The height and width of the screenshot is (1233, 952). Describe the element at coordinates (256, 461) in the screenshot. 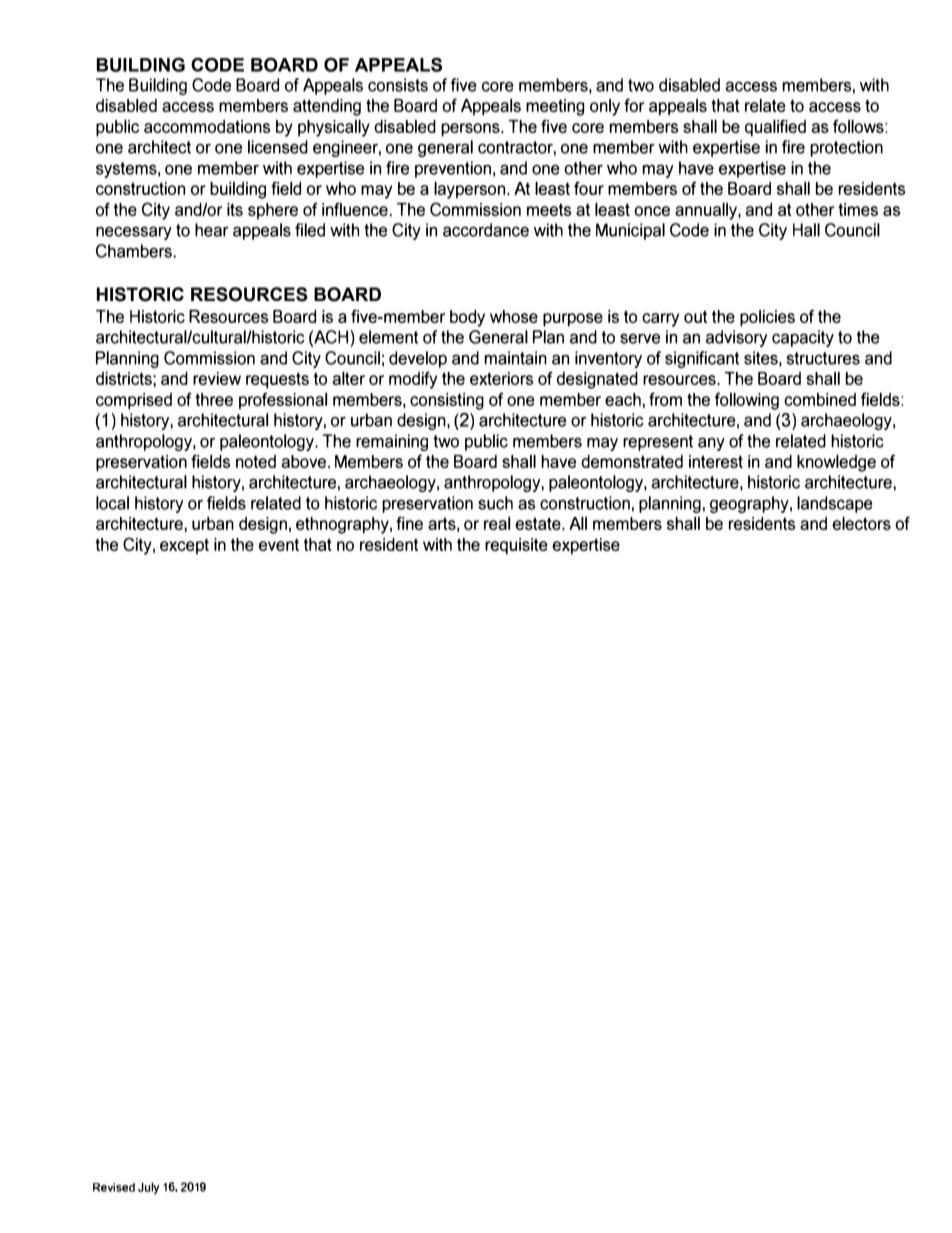

I see `noted` at that location.
